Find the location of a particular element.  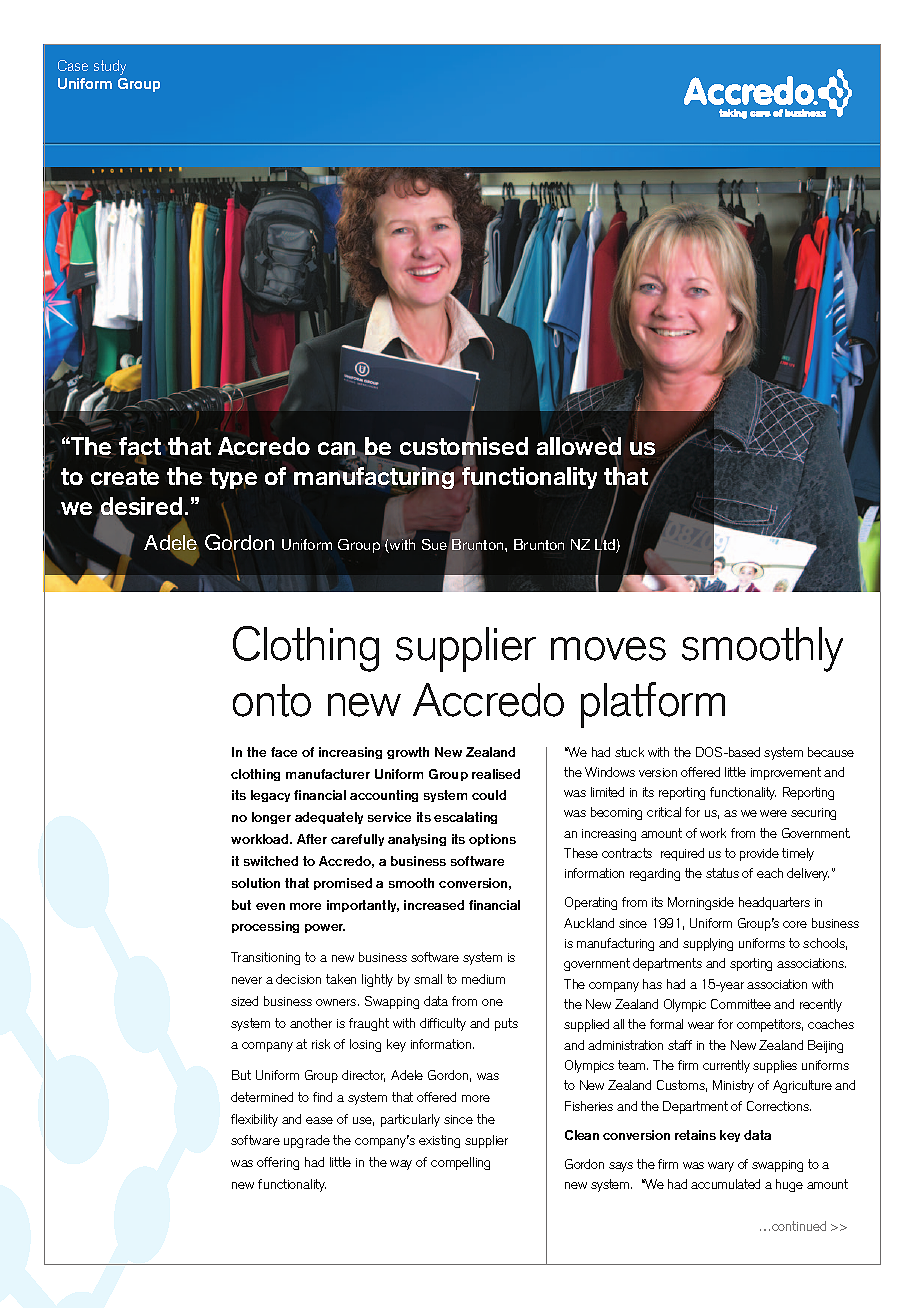

Case is located at coordinates (73, 65).
